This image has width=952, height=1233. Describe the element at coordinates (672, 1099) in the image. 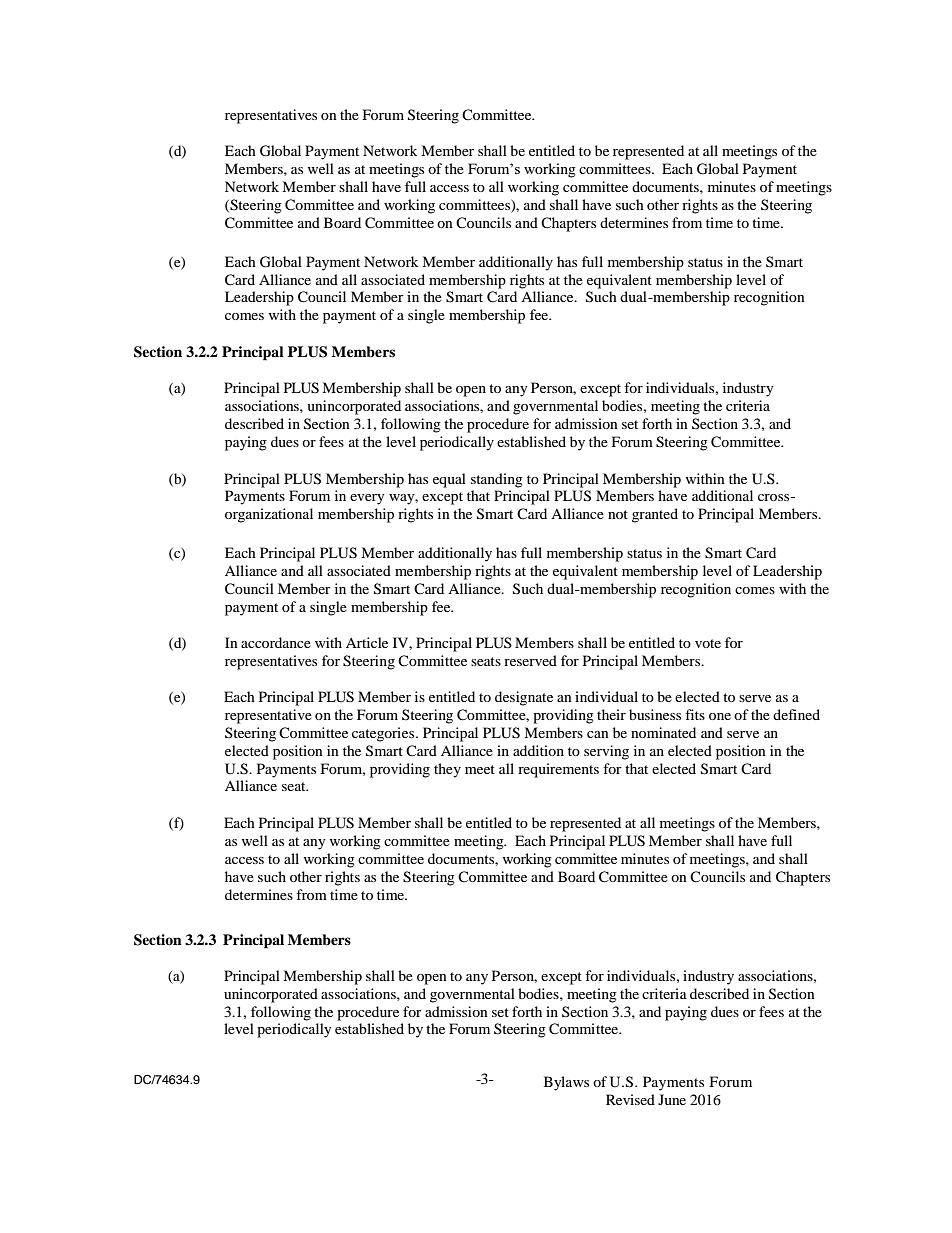

I see `June` at that location.
